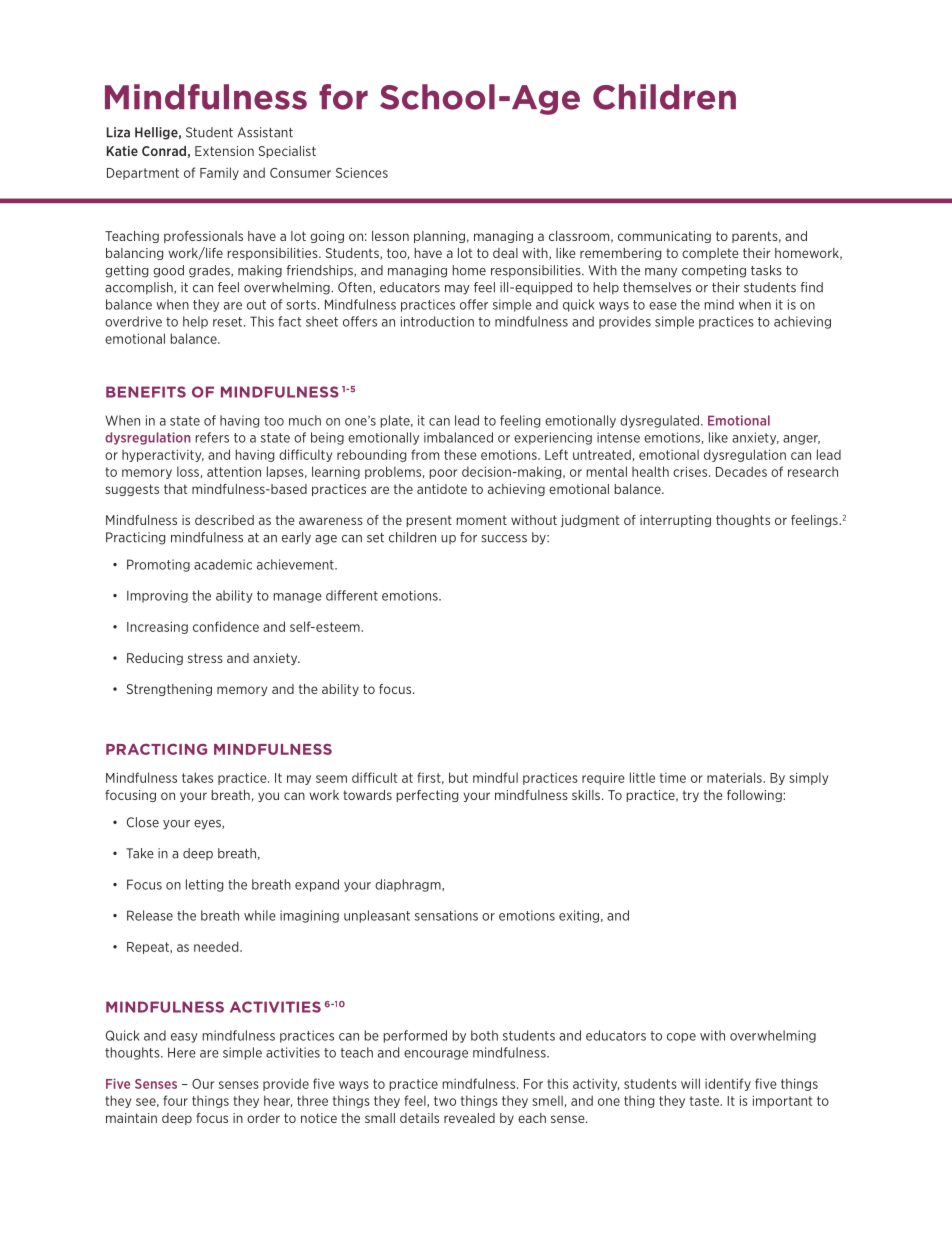 This document has width=952, height=1233. What do you see at coordinates (352, 595) in the document?
I see `different` at bounding box center [352, 595].
